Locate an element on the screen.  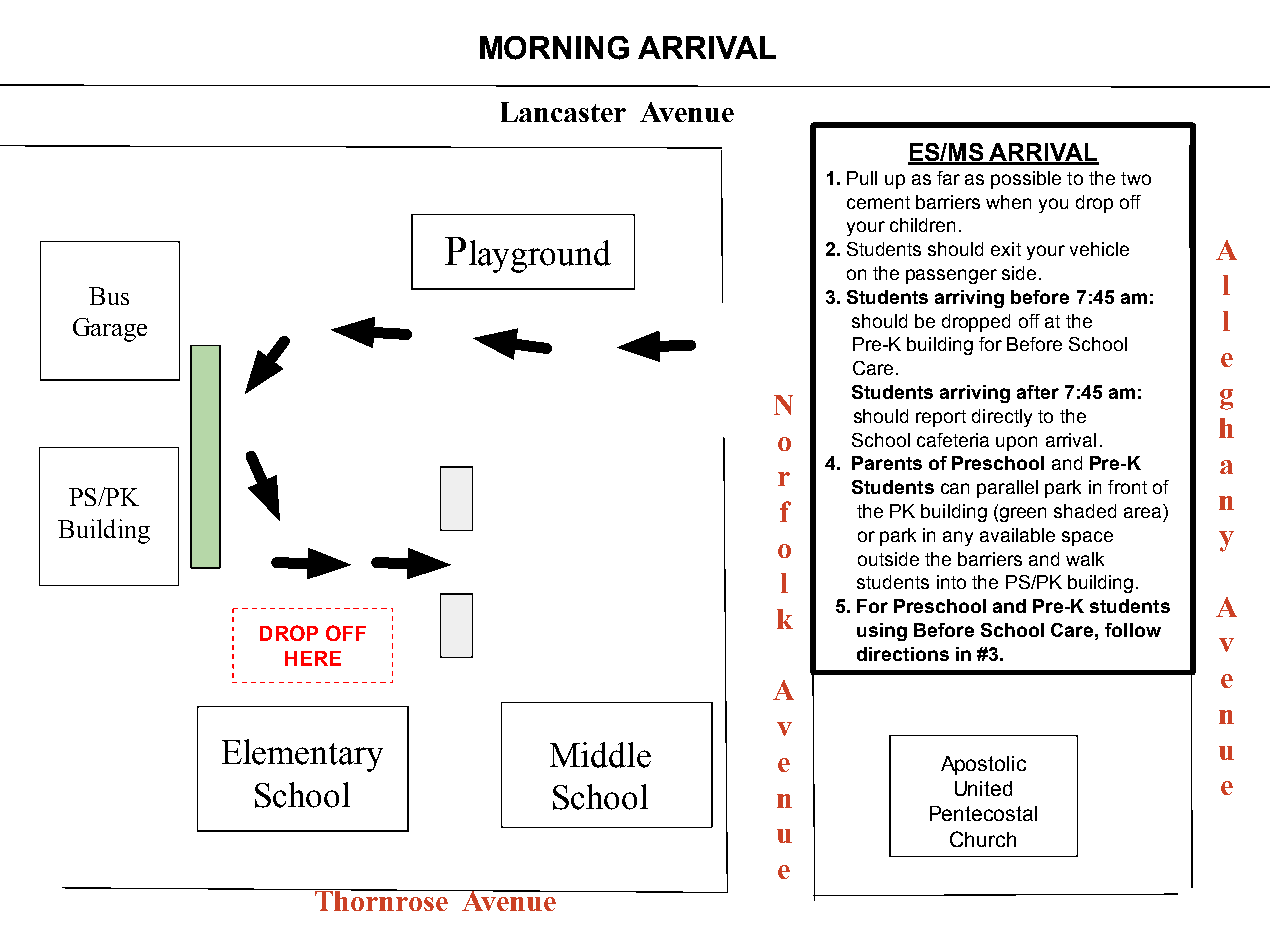
upon is located at coordinates (1016, 443).
